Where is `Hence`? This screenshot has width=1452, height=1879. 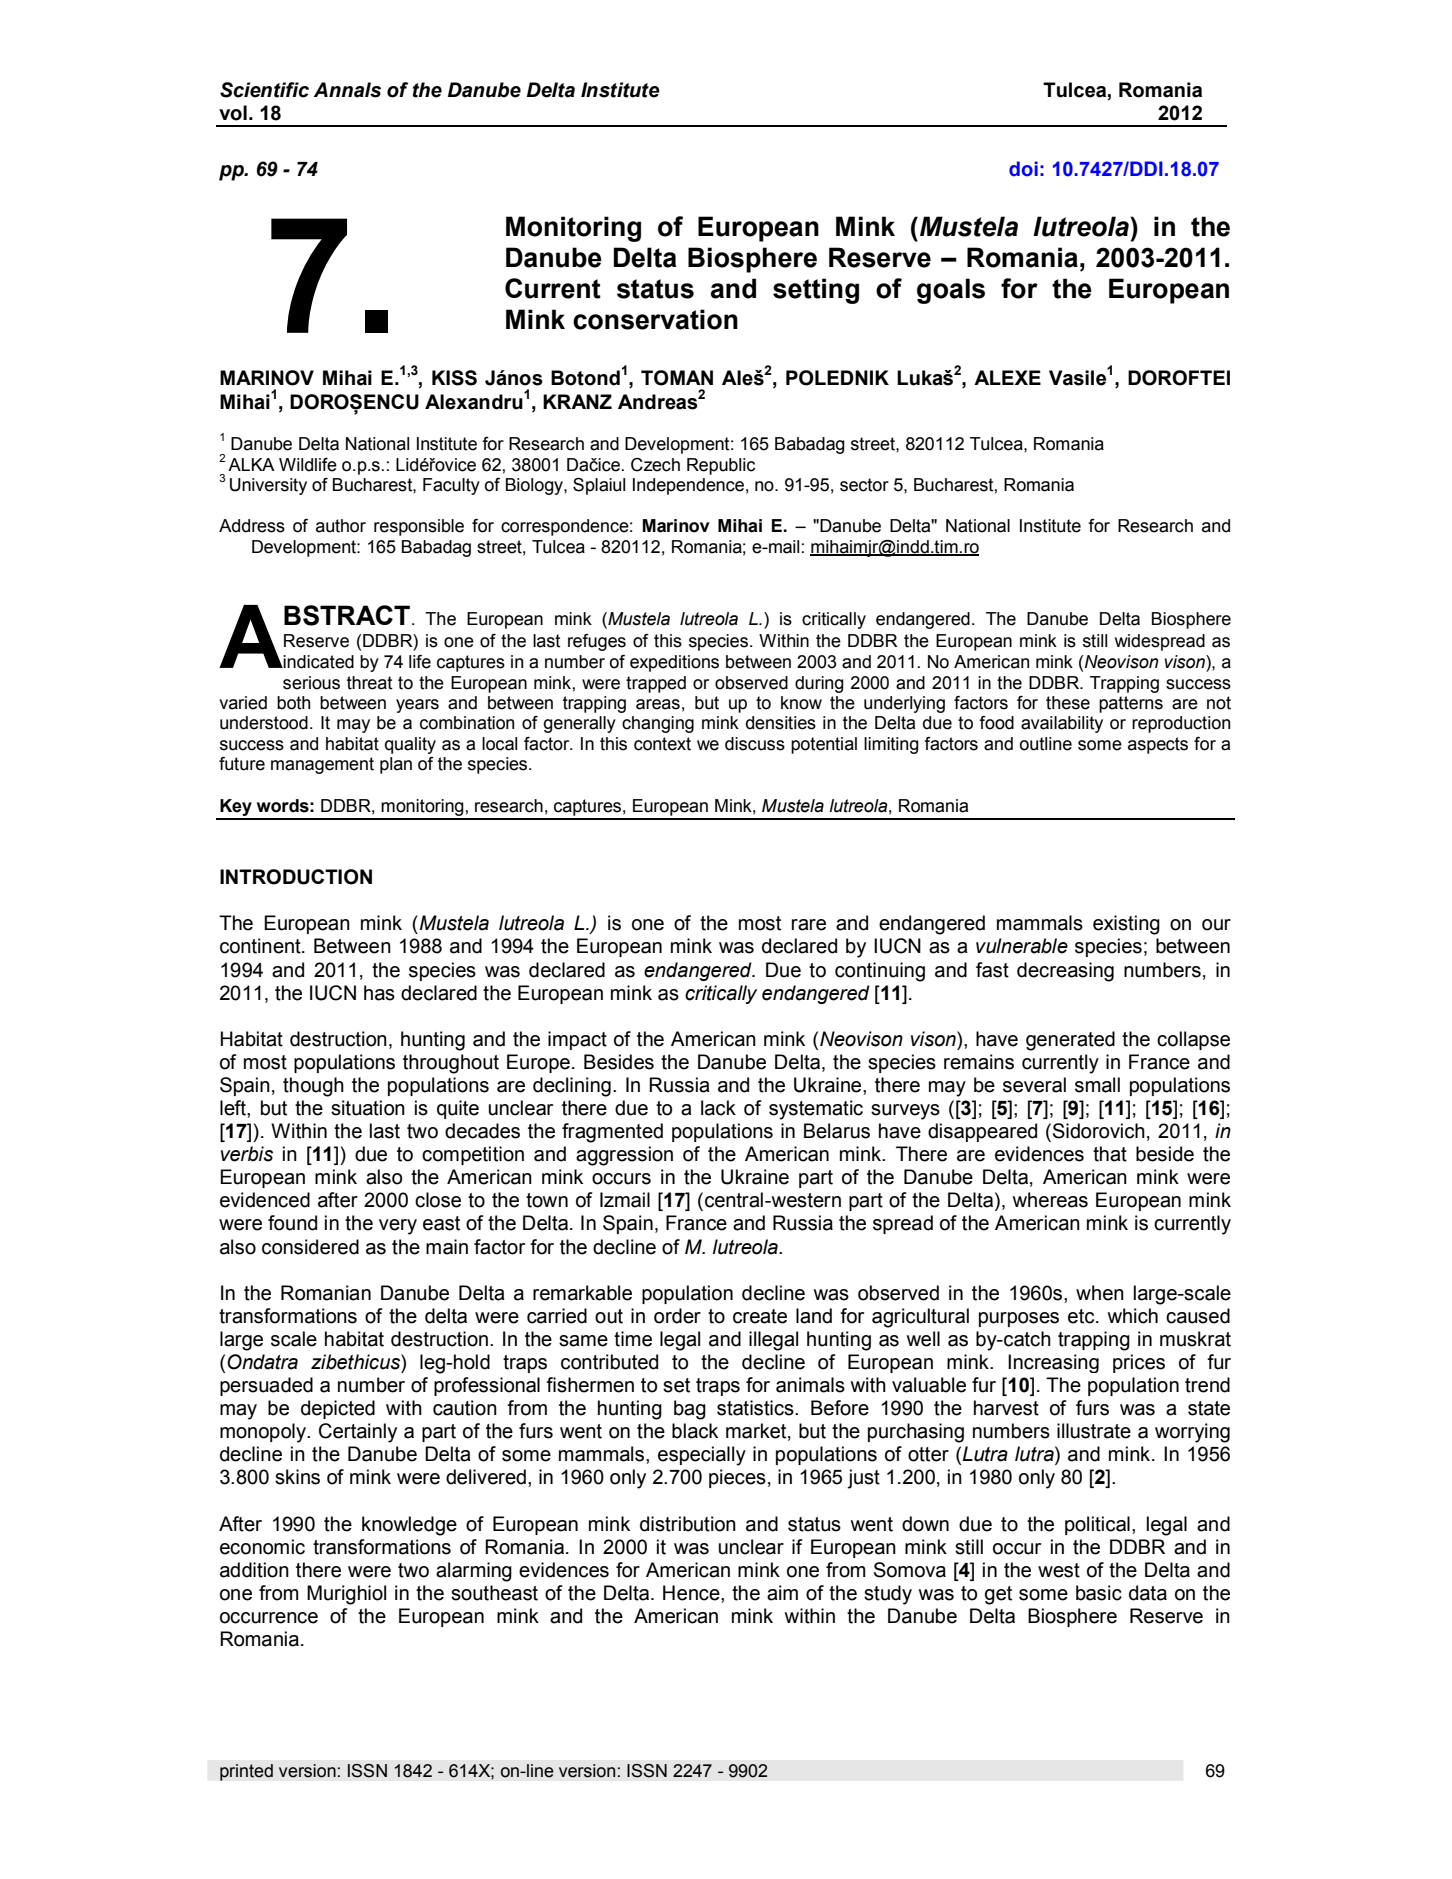 Hence is located at coordinates (692, 1593).
